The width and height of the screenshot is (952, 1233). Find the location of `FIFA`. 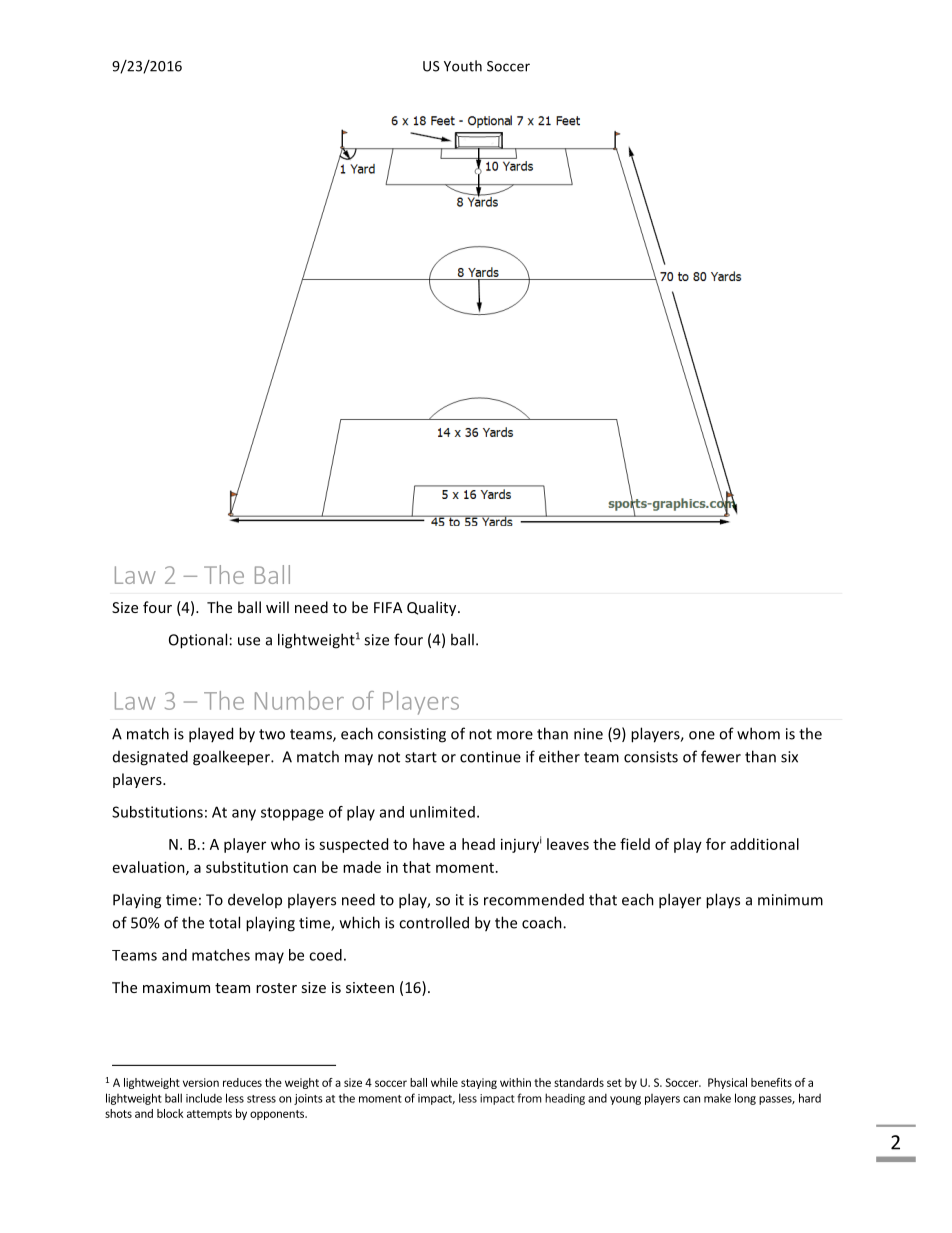

FIFA is located at coordinates (388, 607).
